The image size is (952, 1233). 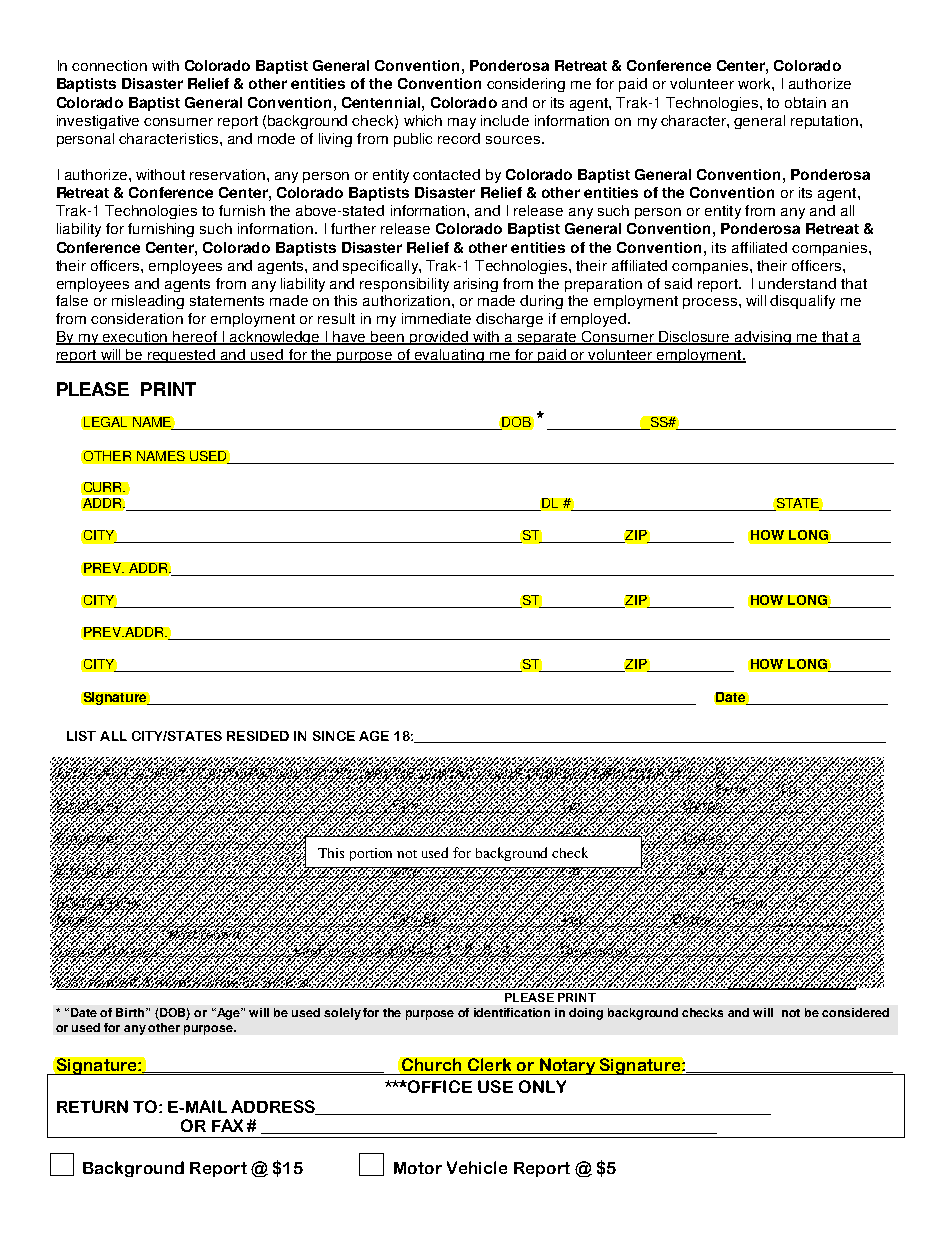 I want to click on LIST, so click(x=81, y=736).
